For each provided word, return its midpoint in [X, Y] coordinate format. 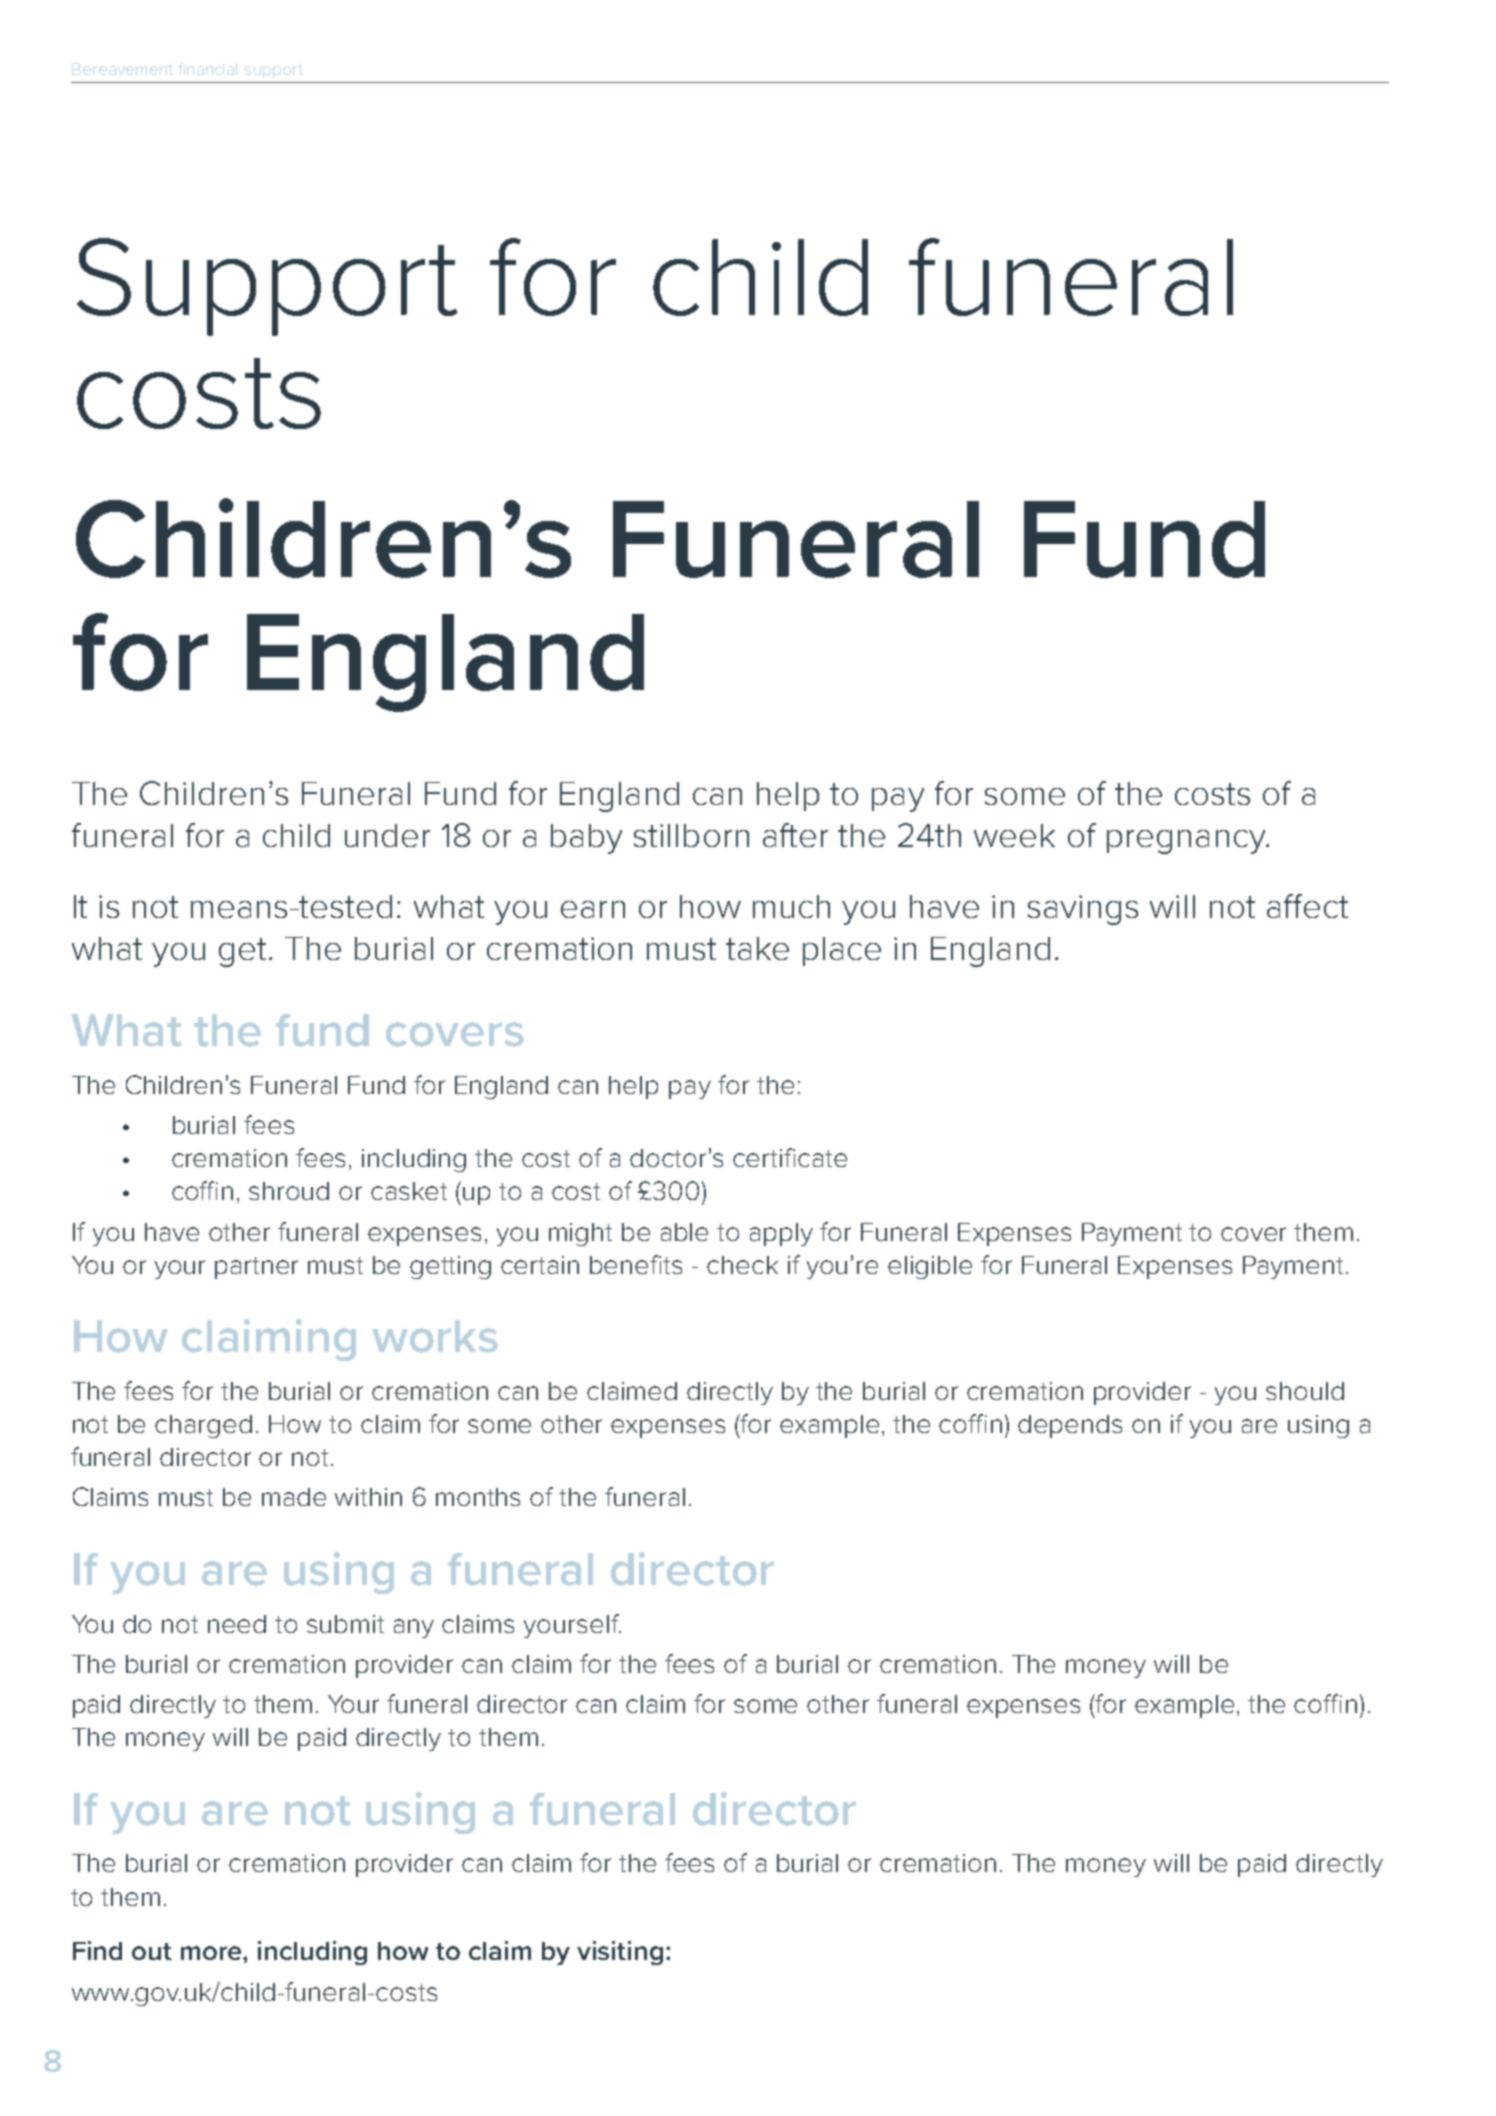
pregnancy [1187, 842]
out [152, 1951]
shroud [289, 1191]
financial [207, 69]
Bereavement [122, 69]
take [757, 948]
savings [1083, 910]
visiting [620, 1953]
